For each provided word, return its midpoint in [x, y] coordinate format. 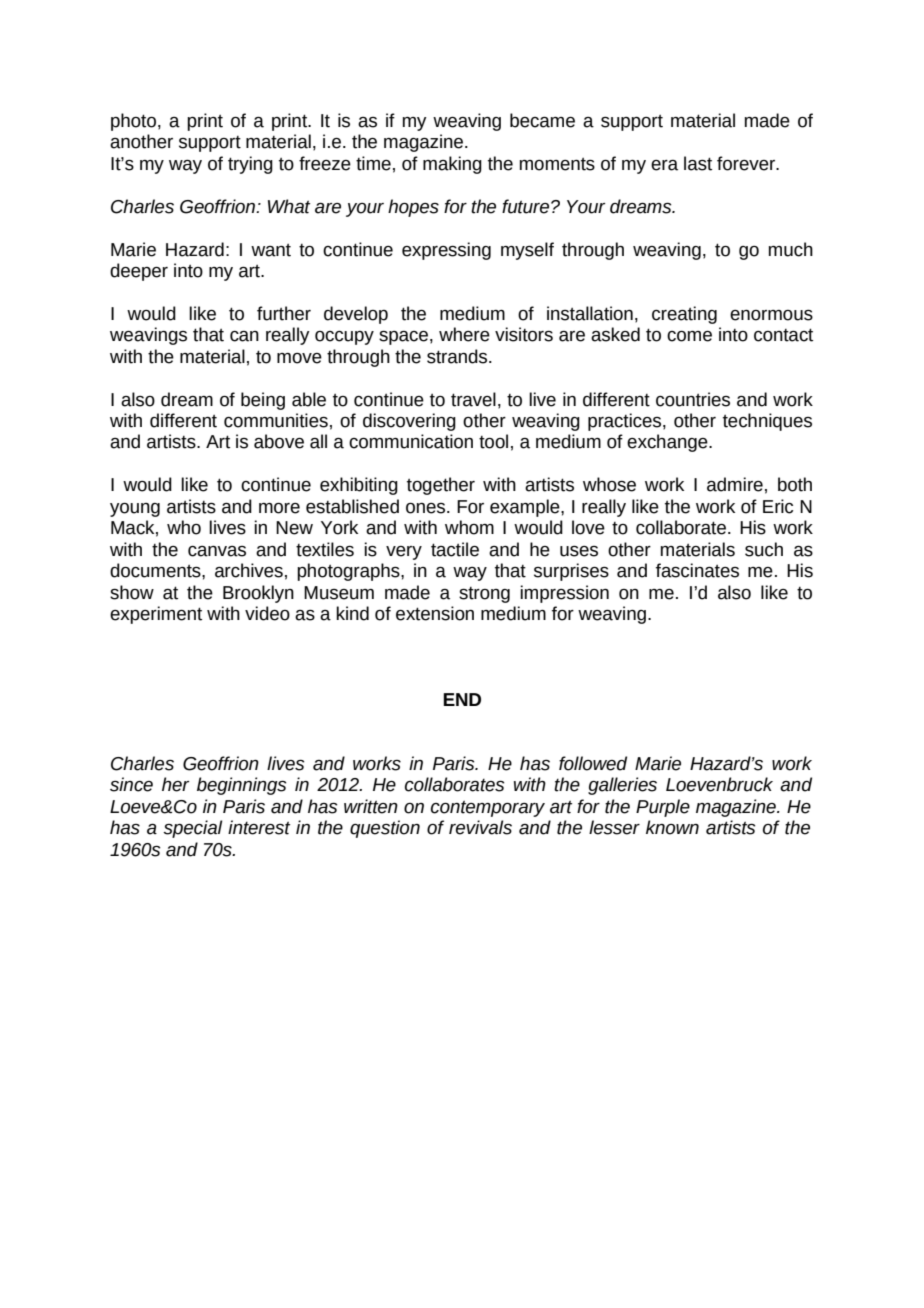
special [192, 829]
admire [735, 484]
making [452, 165]
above [279, 441]
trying [250, 165]
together [441, 486]
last [698, 163]
